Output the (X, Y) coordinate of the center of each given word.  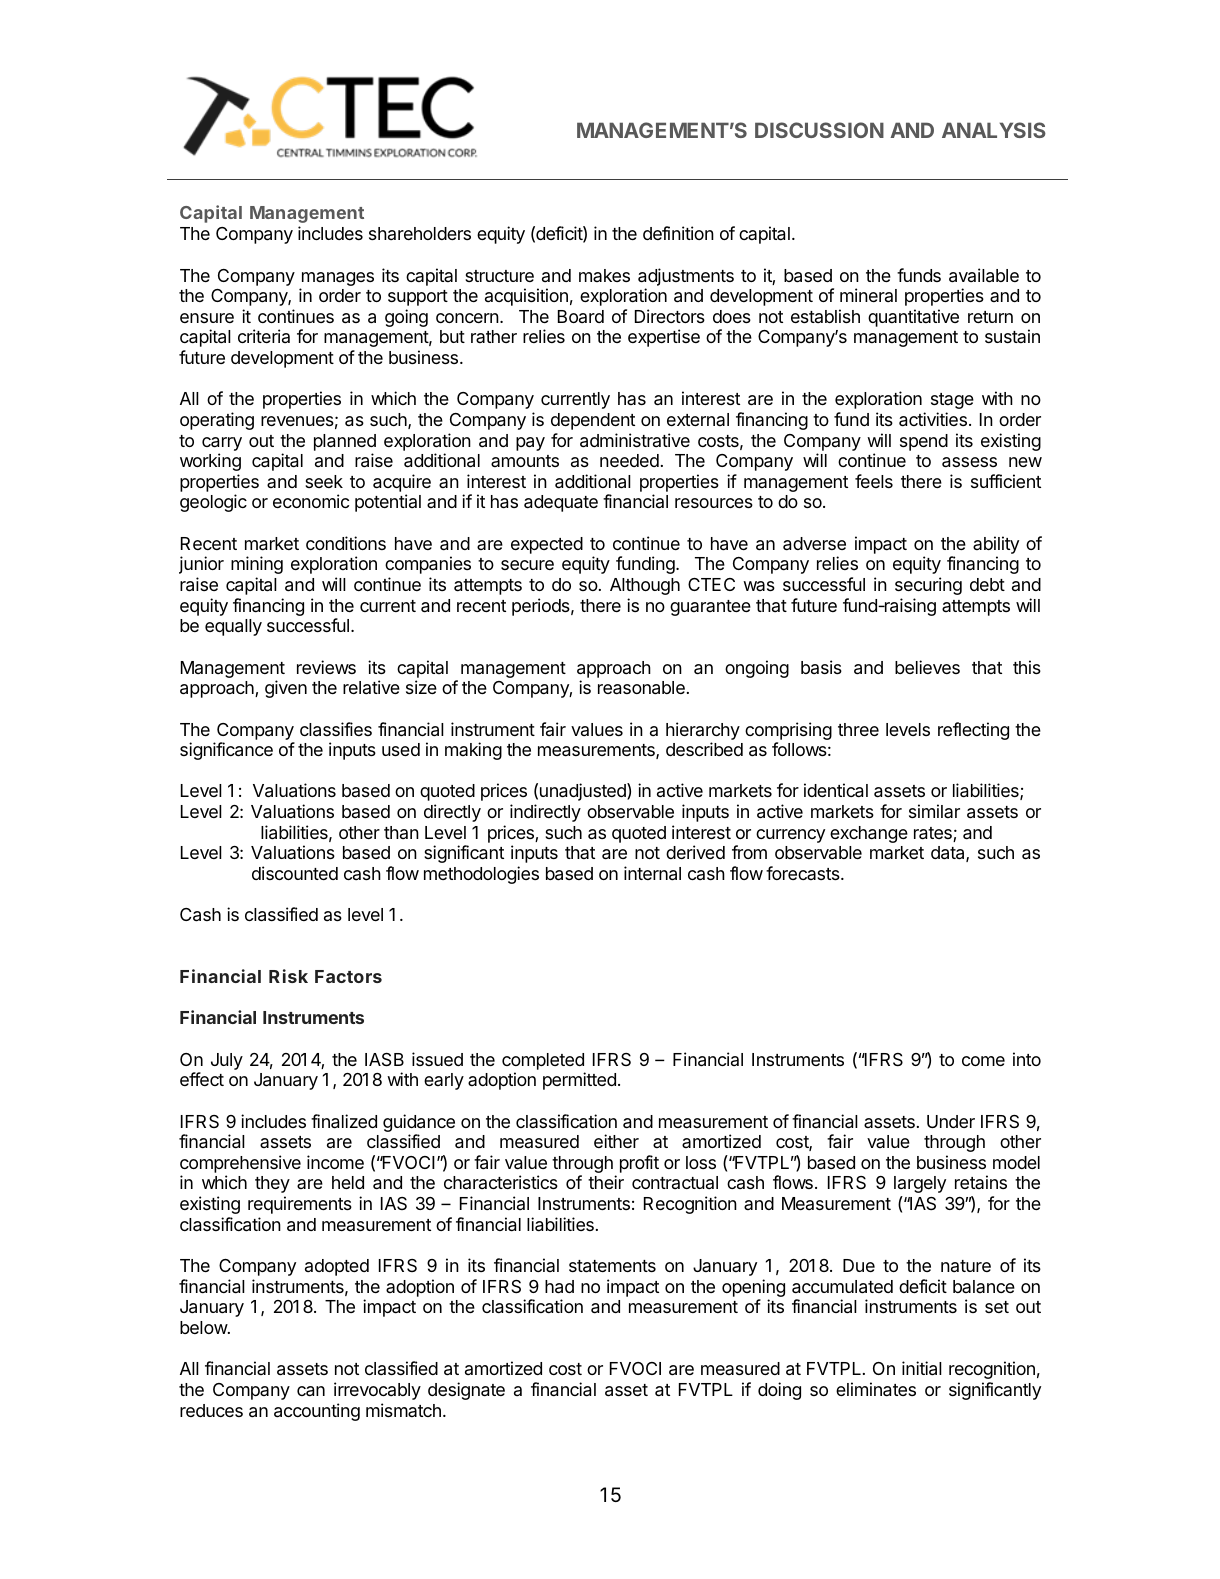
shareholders (420, 233)
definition (678, 233)
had (559, 1287)
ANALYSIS (994, 130)
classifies (336, 729)
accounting (317, 1412)
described (704, 749)
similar (934, 811)
